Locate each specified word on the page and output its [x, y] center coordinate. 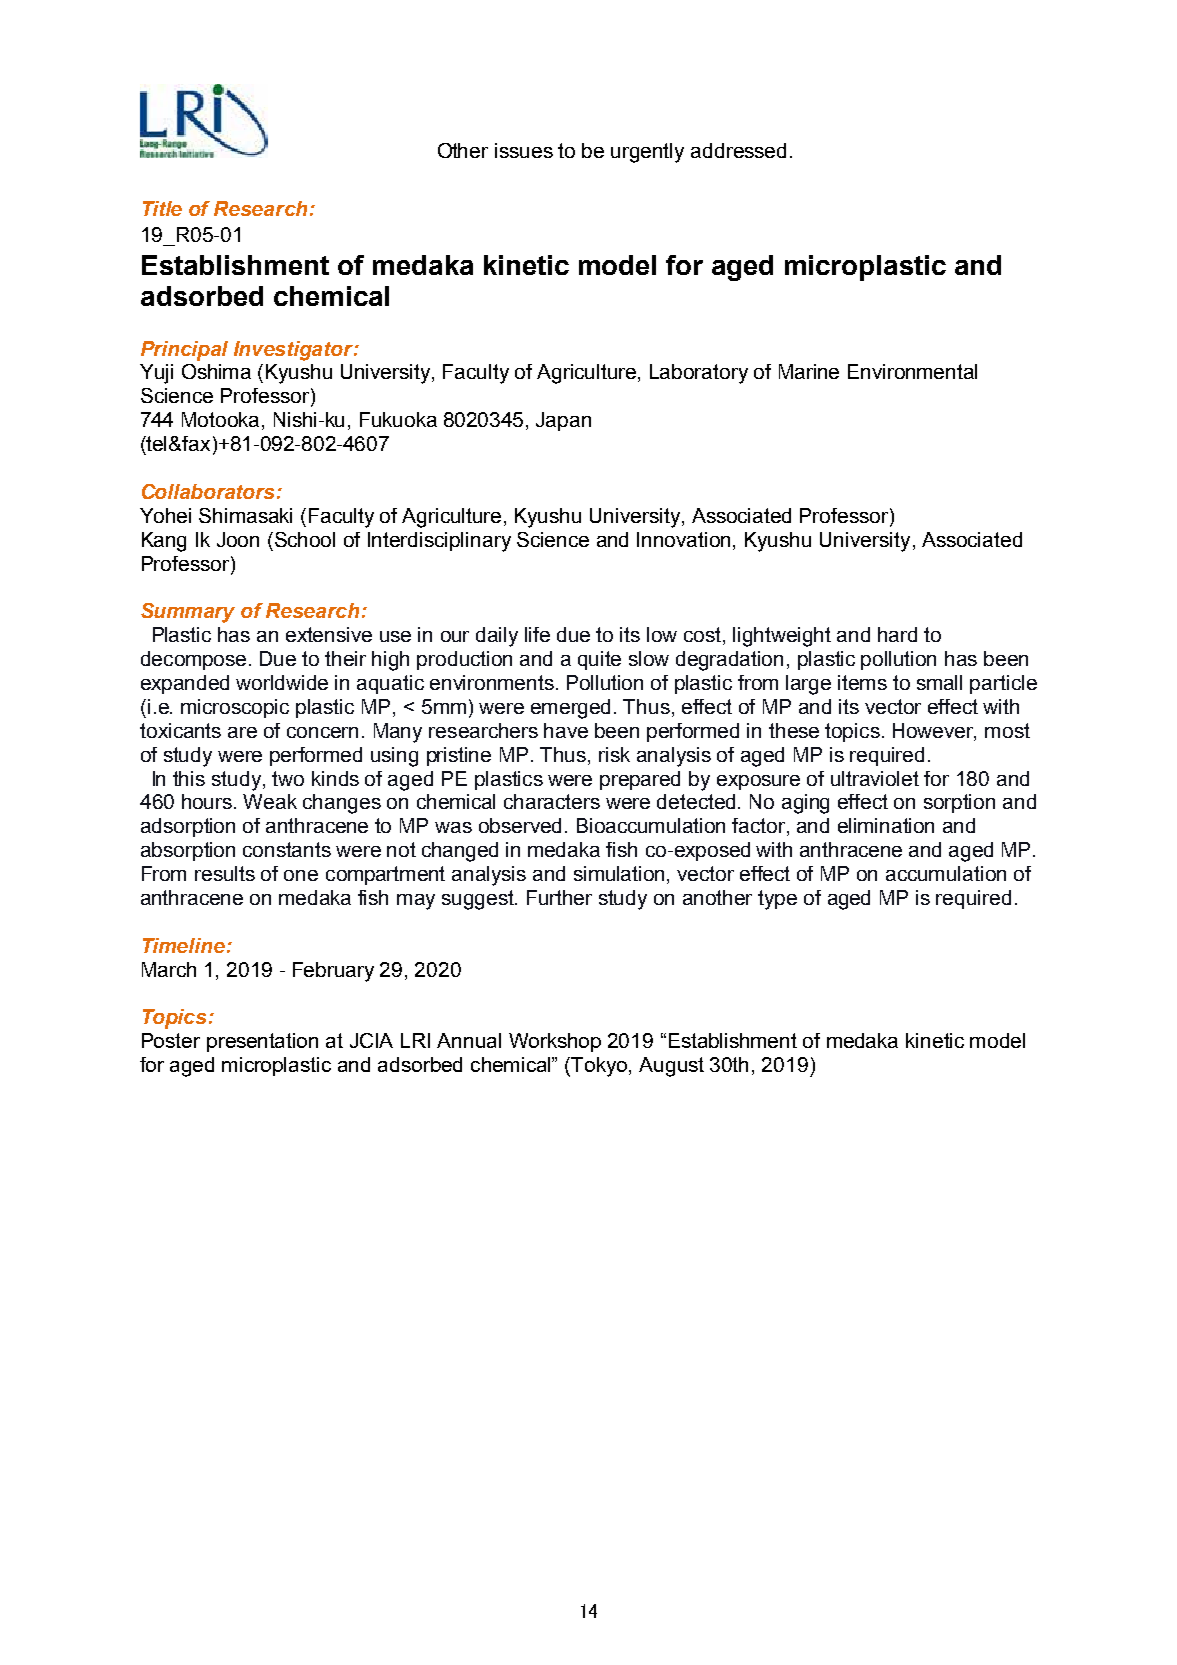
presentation [262, 1042]
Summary [188, 613]
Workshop [555, 1042]
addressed [738, 150]
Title [162, 208]
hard [897, 634]
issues [524, 150]
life [537, 634]
